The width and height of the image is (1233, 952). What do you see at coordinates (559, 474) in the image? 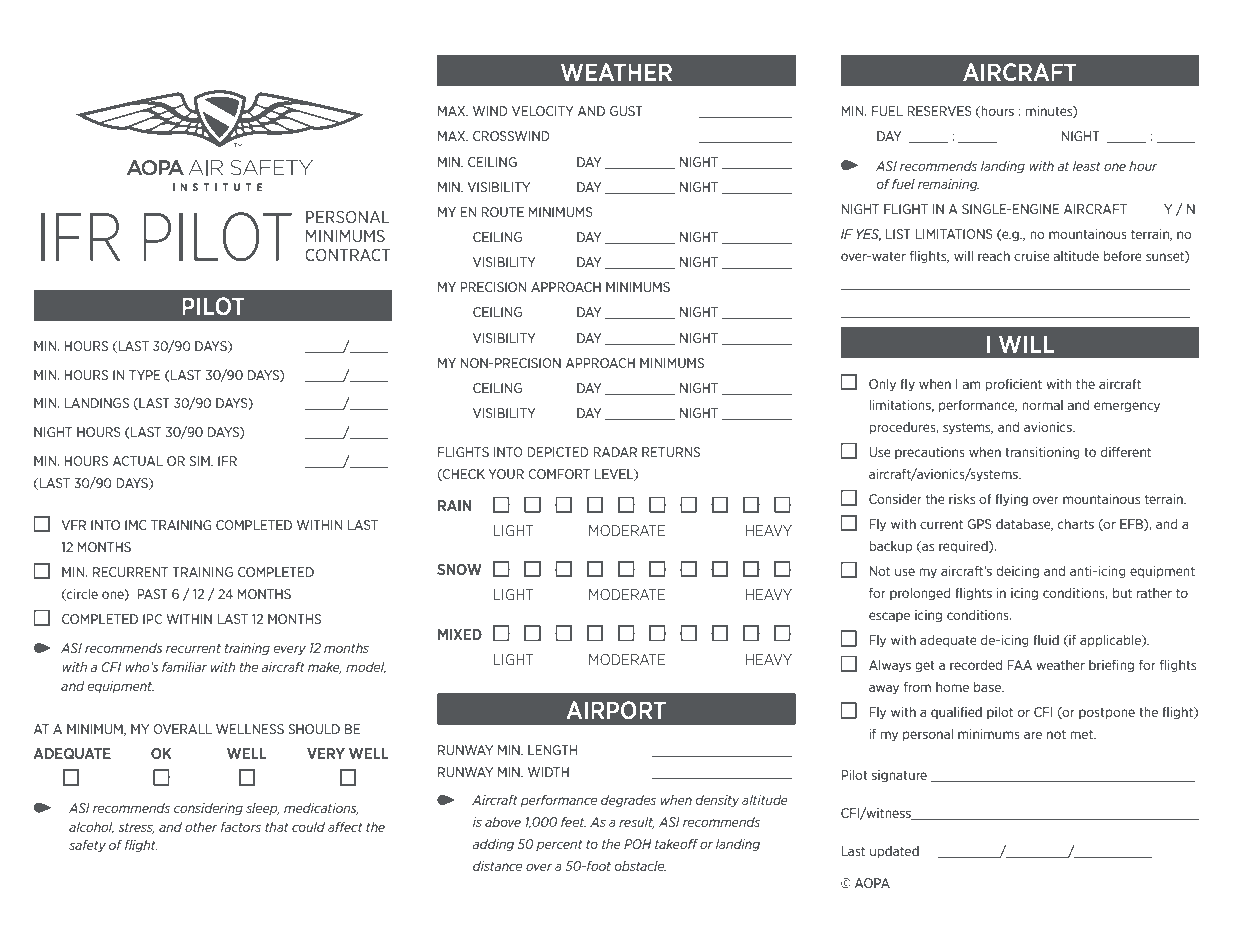
I see `COMFORT` at bounding box center [559, 474].
